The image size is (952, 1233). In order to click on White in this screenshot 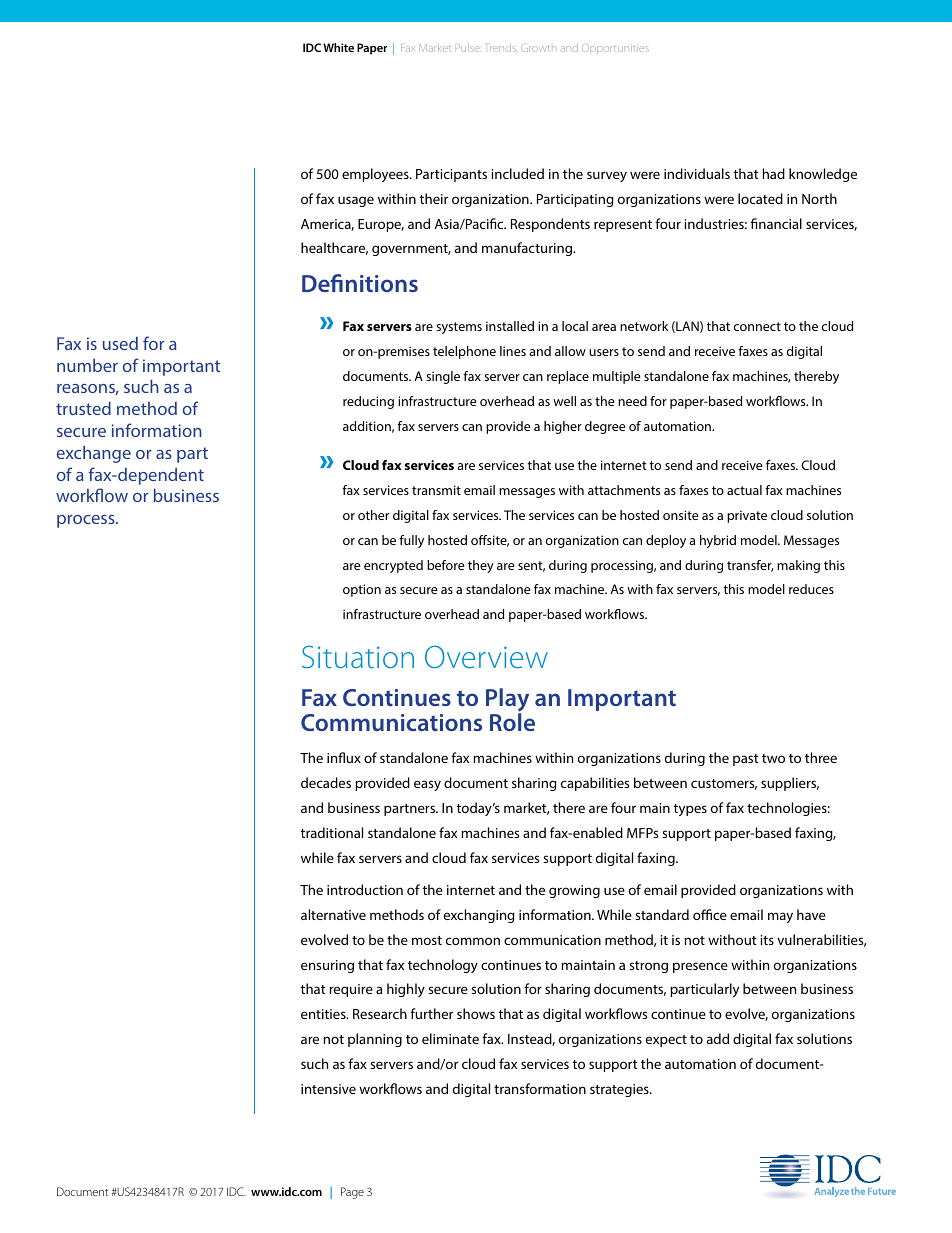, I will do `click(338, 47)`.
